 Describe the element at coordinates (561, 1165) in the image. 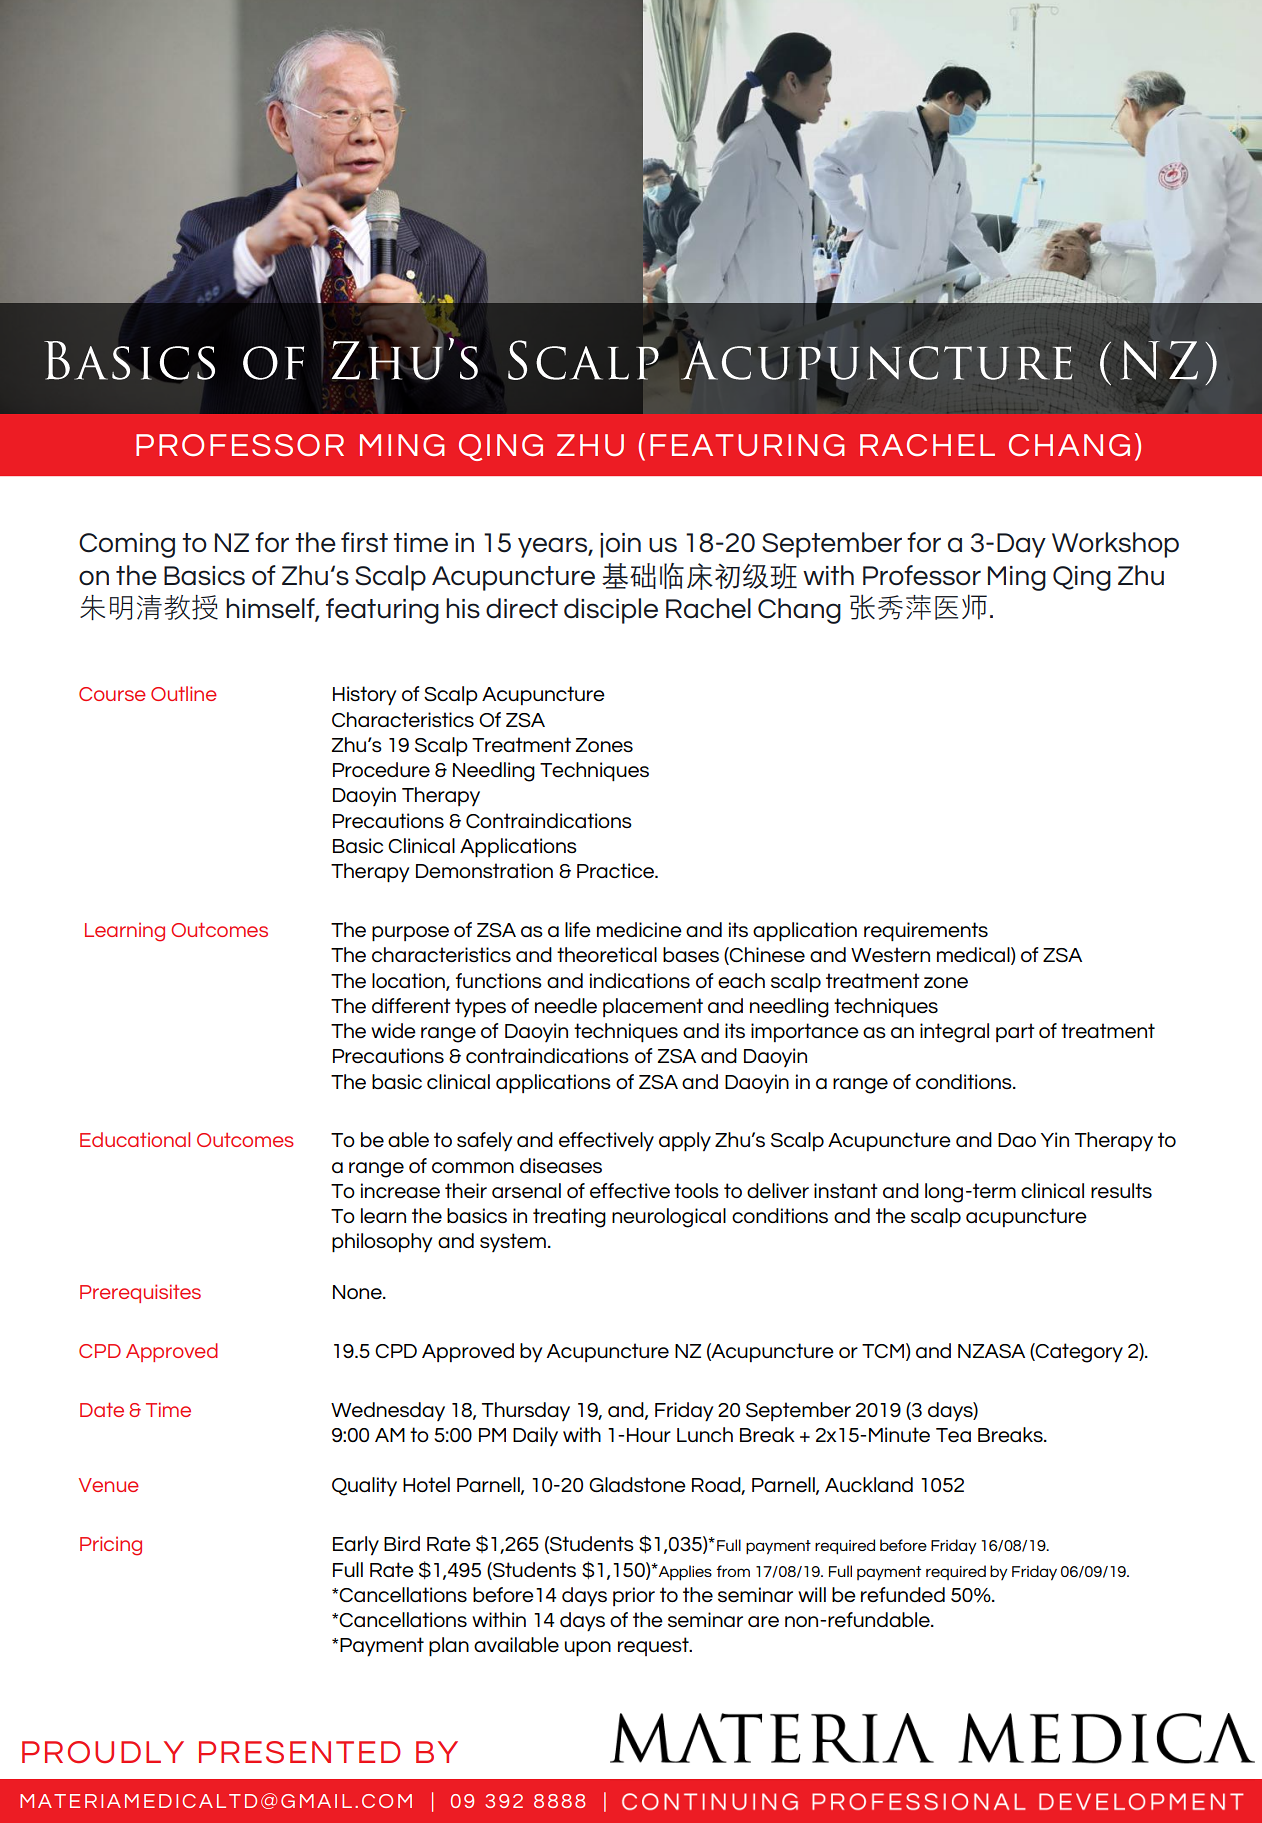

I see `diseases` at that location.
